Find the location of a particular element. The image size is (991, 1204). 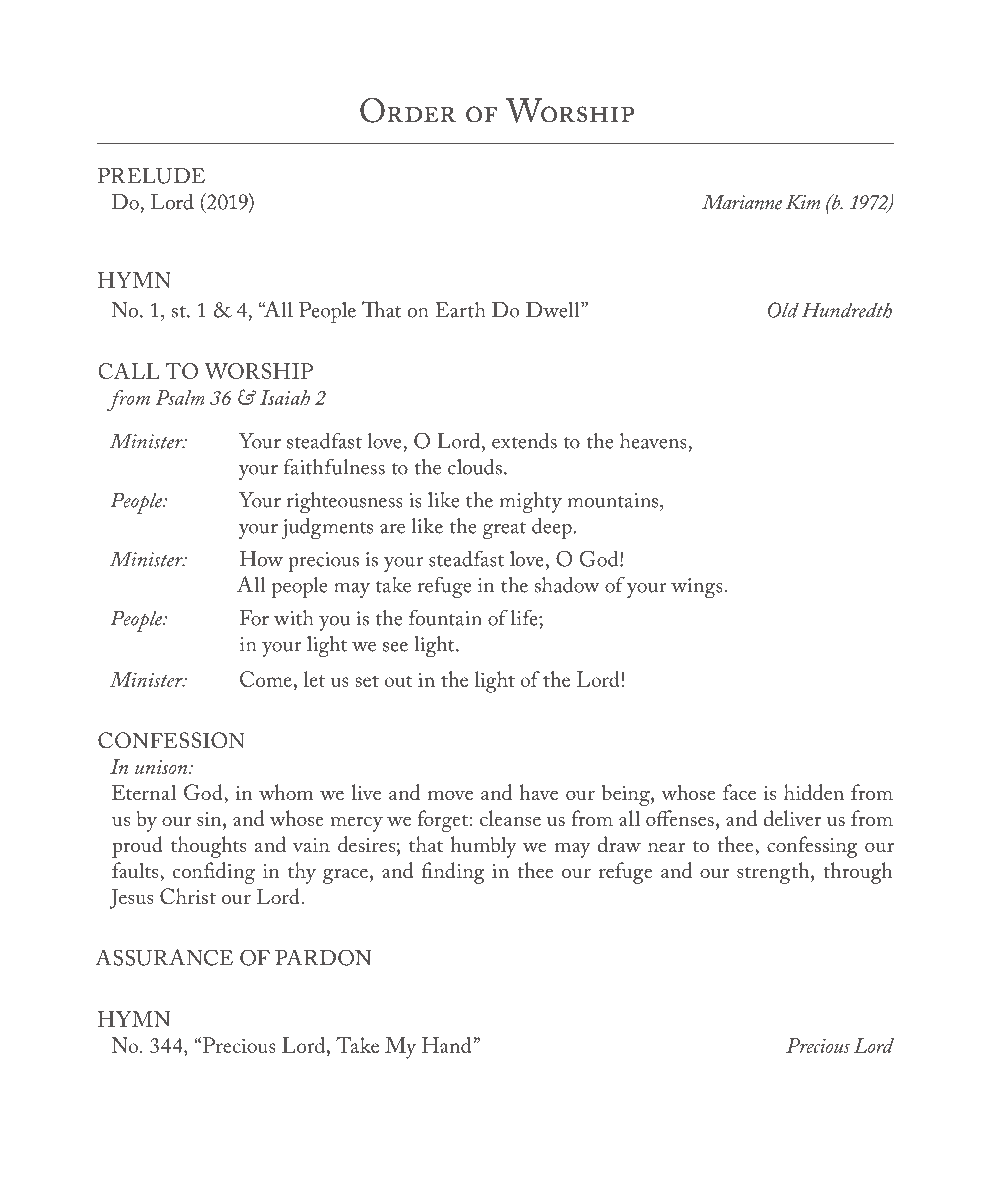

Order is located at coordinates (408, 110).
